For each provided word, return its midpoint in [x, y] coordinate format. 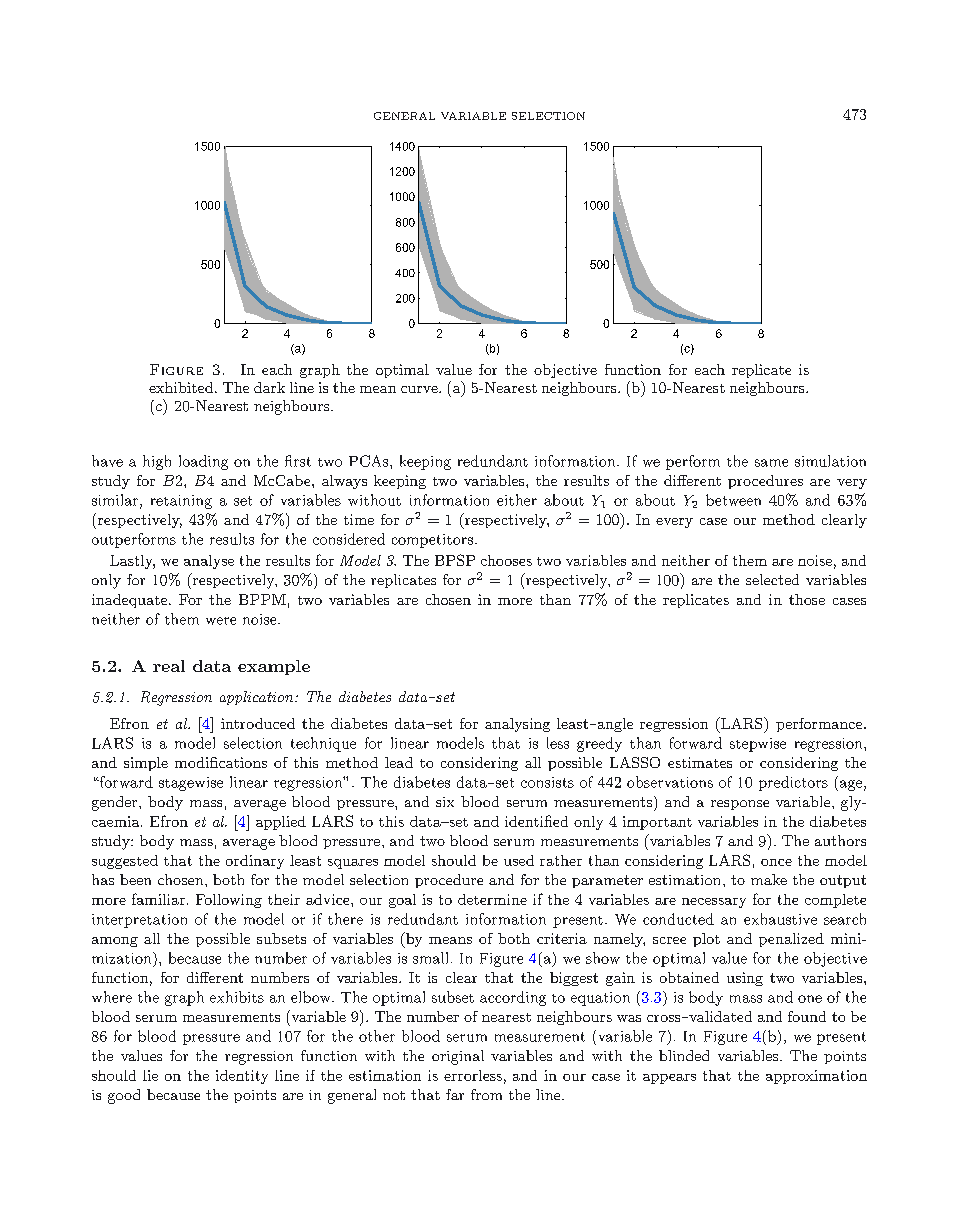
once [776, 862]
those [807, 599]
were [221, 621]
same [771, 463]
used [519, 860]
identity [242, 1077]
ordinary [255, 862]
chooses [506, 560]
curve [420, 389]
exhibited [182, 387]
